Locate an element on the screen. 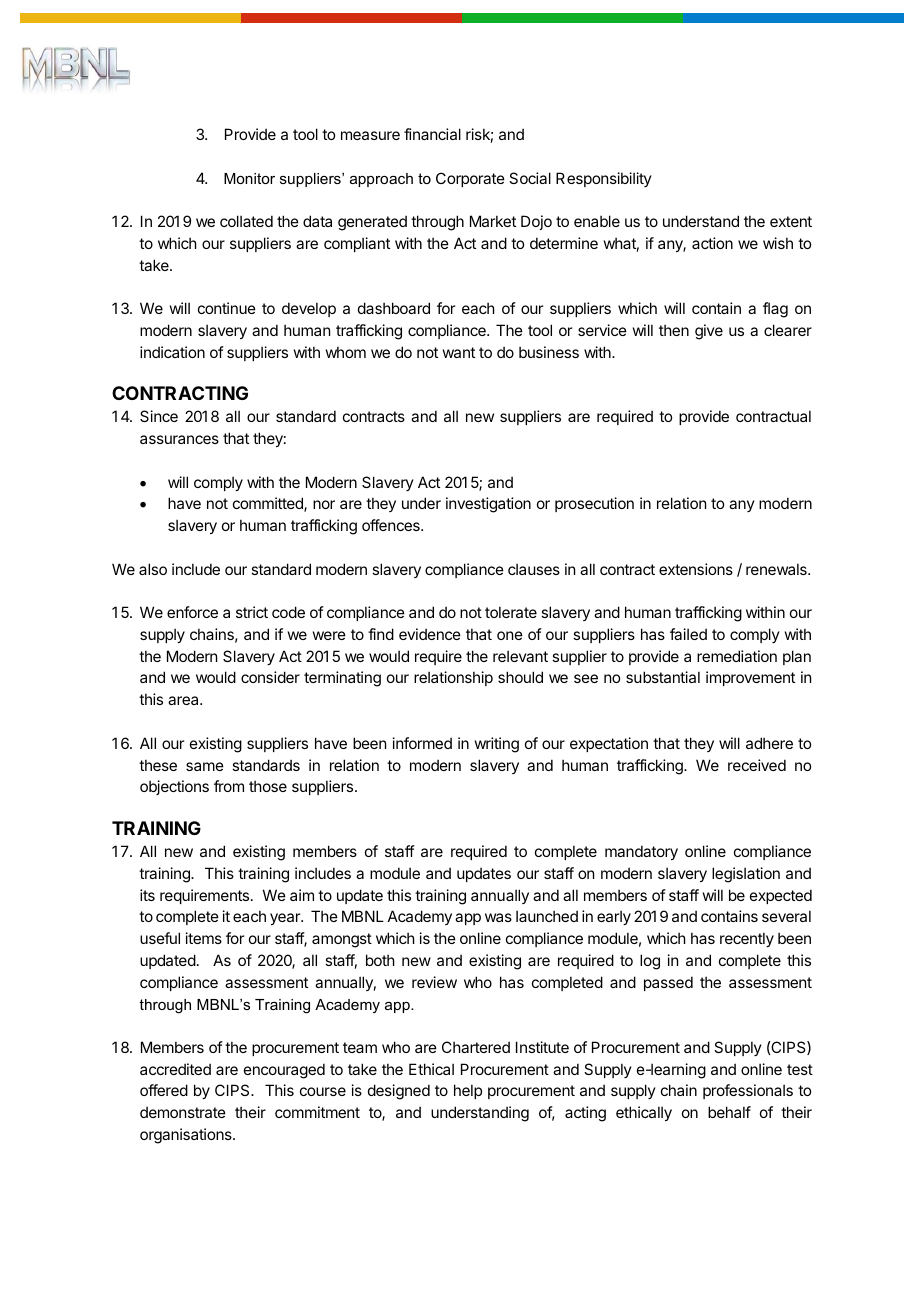  behalf is located at coordinates (729, 1112).
